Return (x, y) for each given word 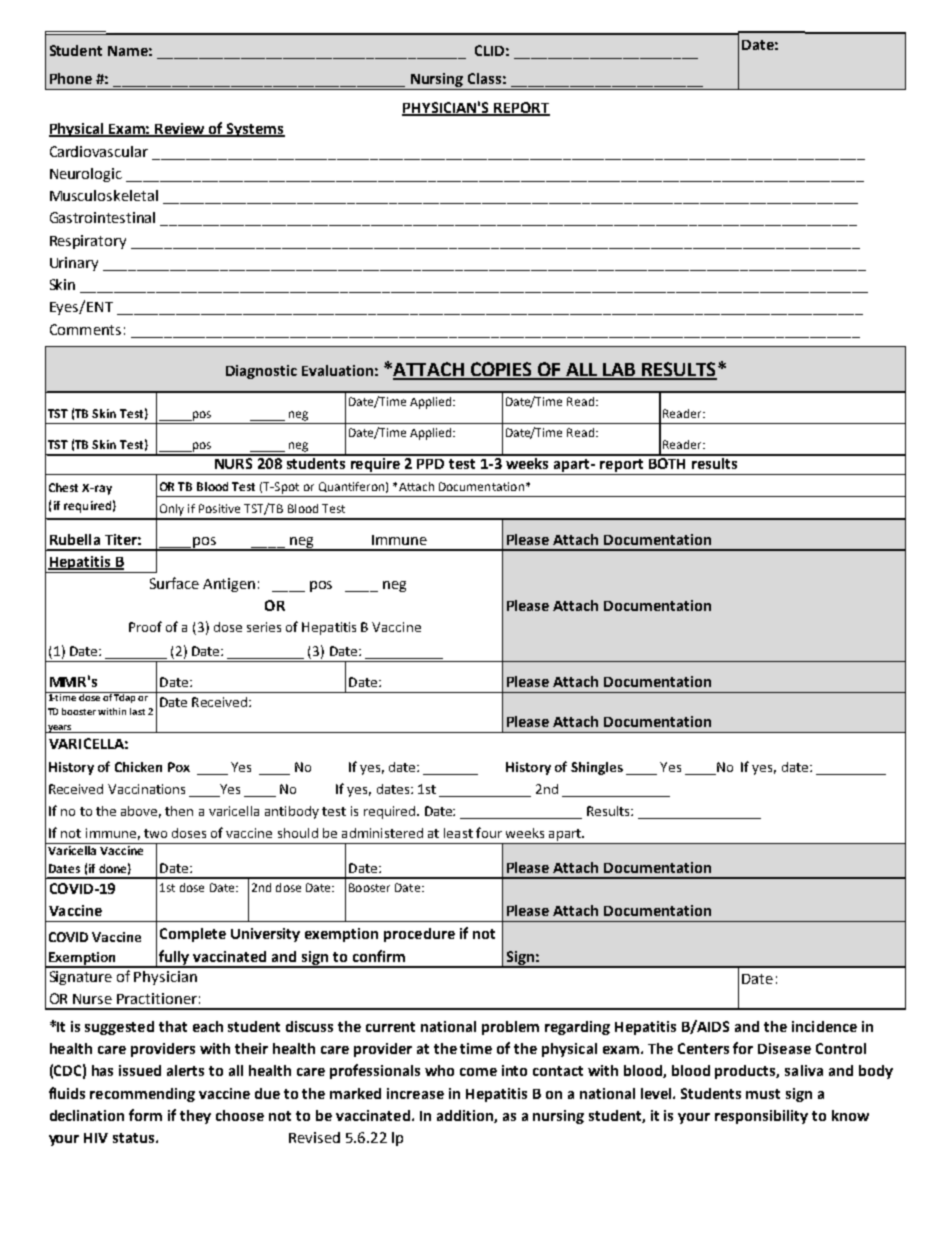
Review (180, 129)
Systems (255, 130)
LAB (619, 371)
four (489, 832)
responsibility (761, 1117)
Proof (145, 626)
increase (415, 1093)
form (145, 1115)
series (264, 627)
